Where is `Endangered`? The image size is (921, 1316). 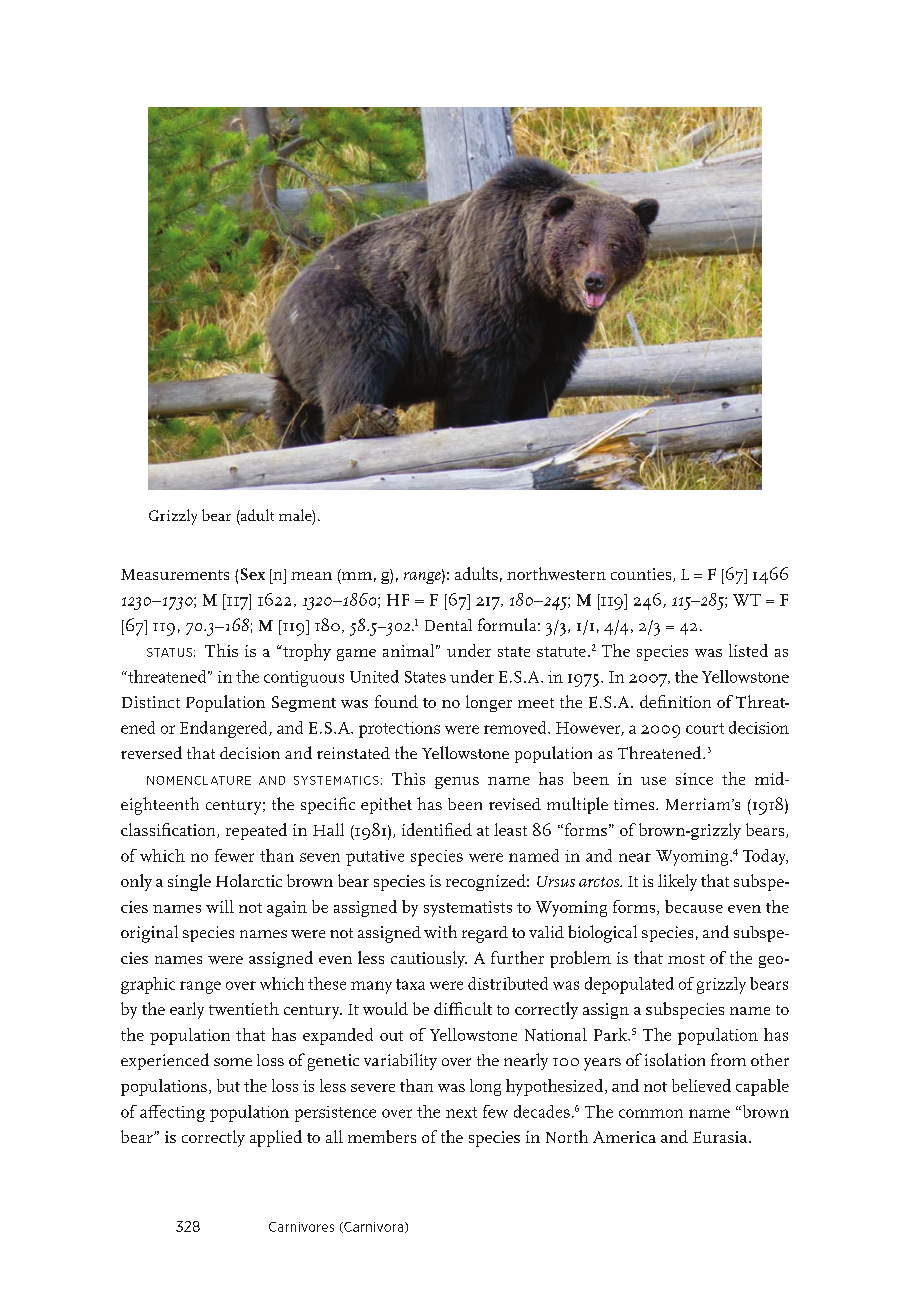
Endangered is located at coordinates (225, 729).
